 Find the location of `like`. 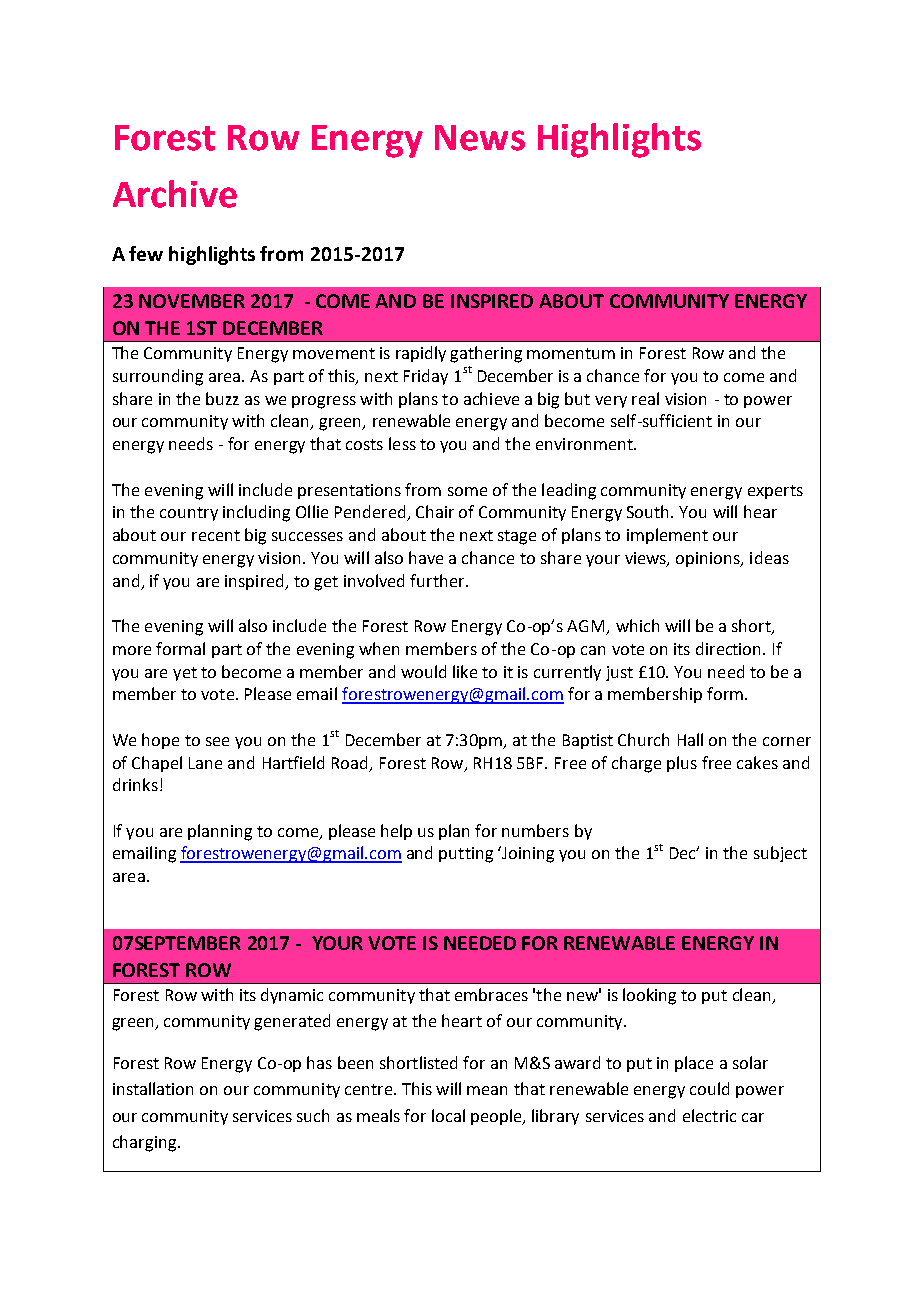

like is located at coordinates (465, 671).
